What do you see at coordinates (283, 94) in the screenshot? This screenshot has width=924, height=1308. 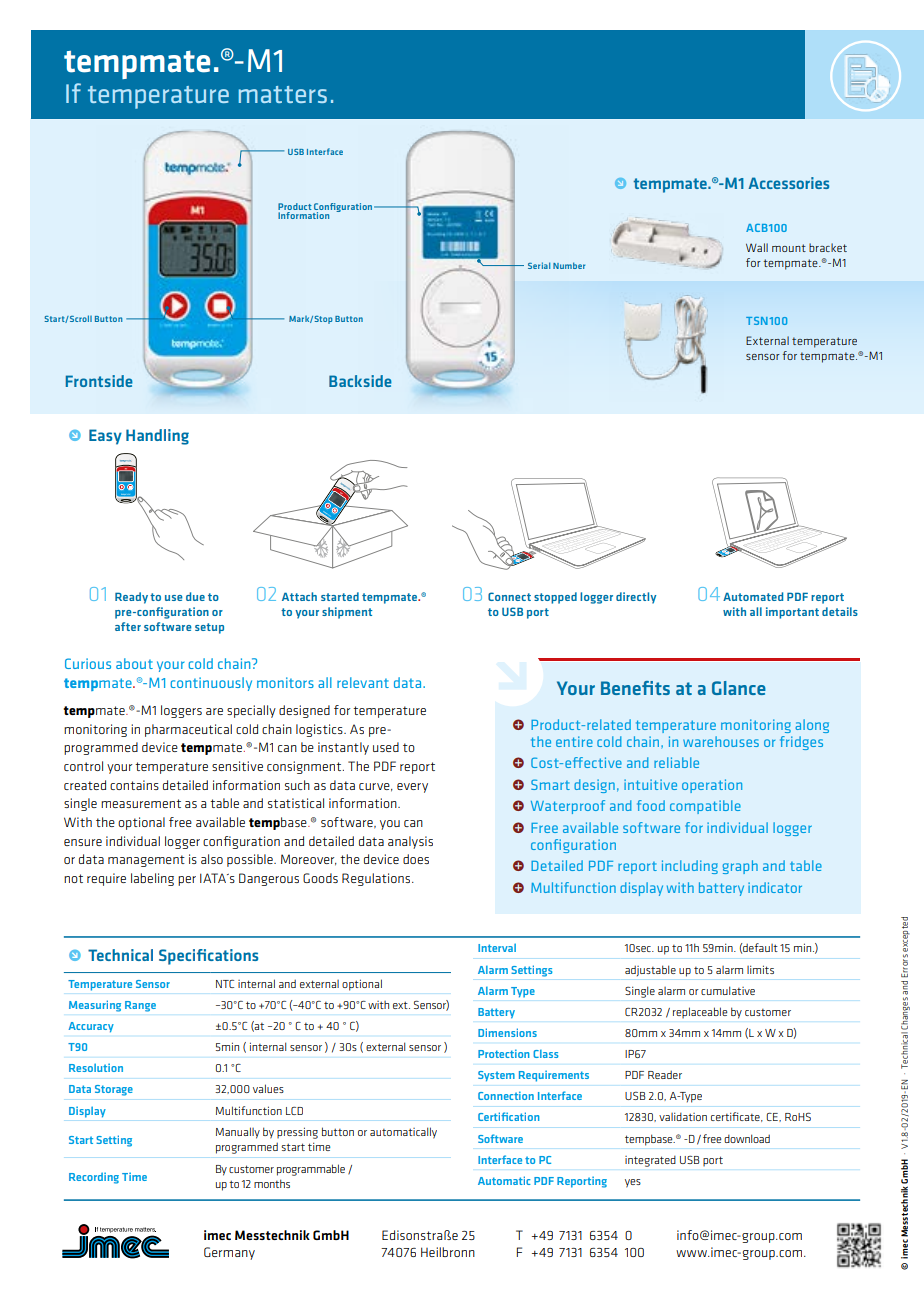 I see `matters` at bounding box center [283, 94].
